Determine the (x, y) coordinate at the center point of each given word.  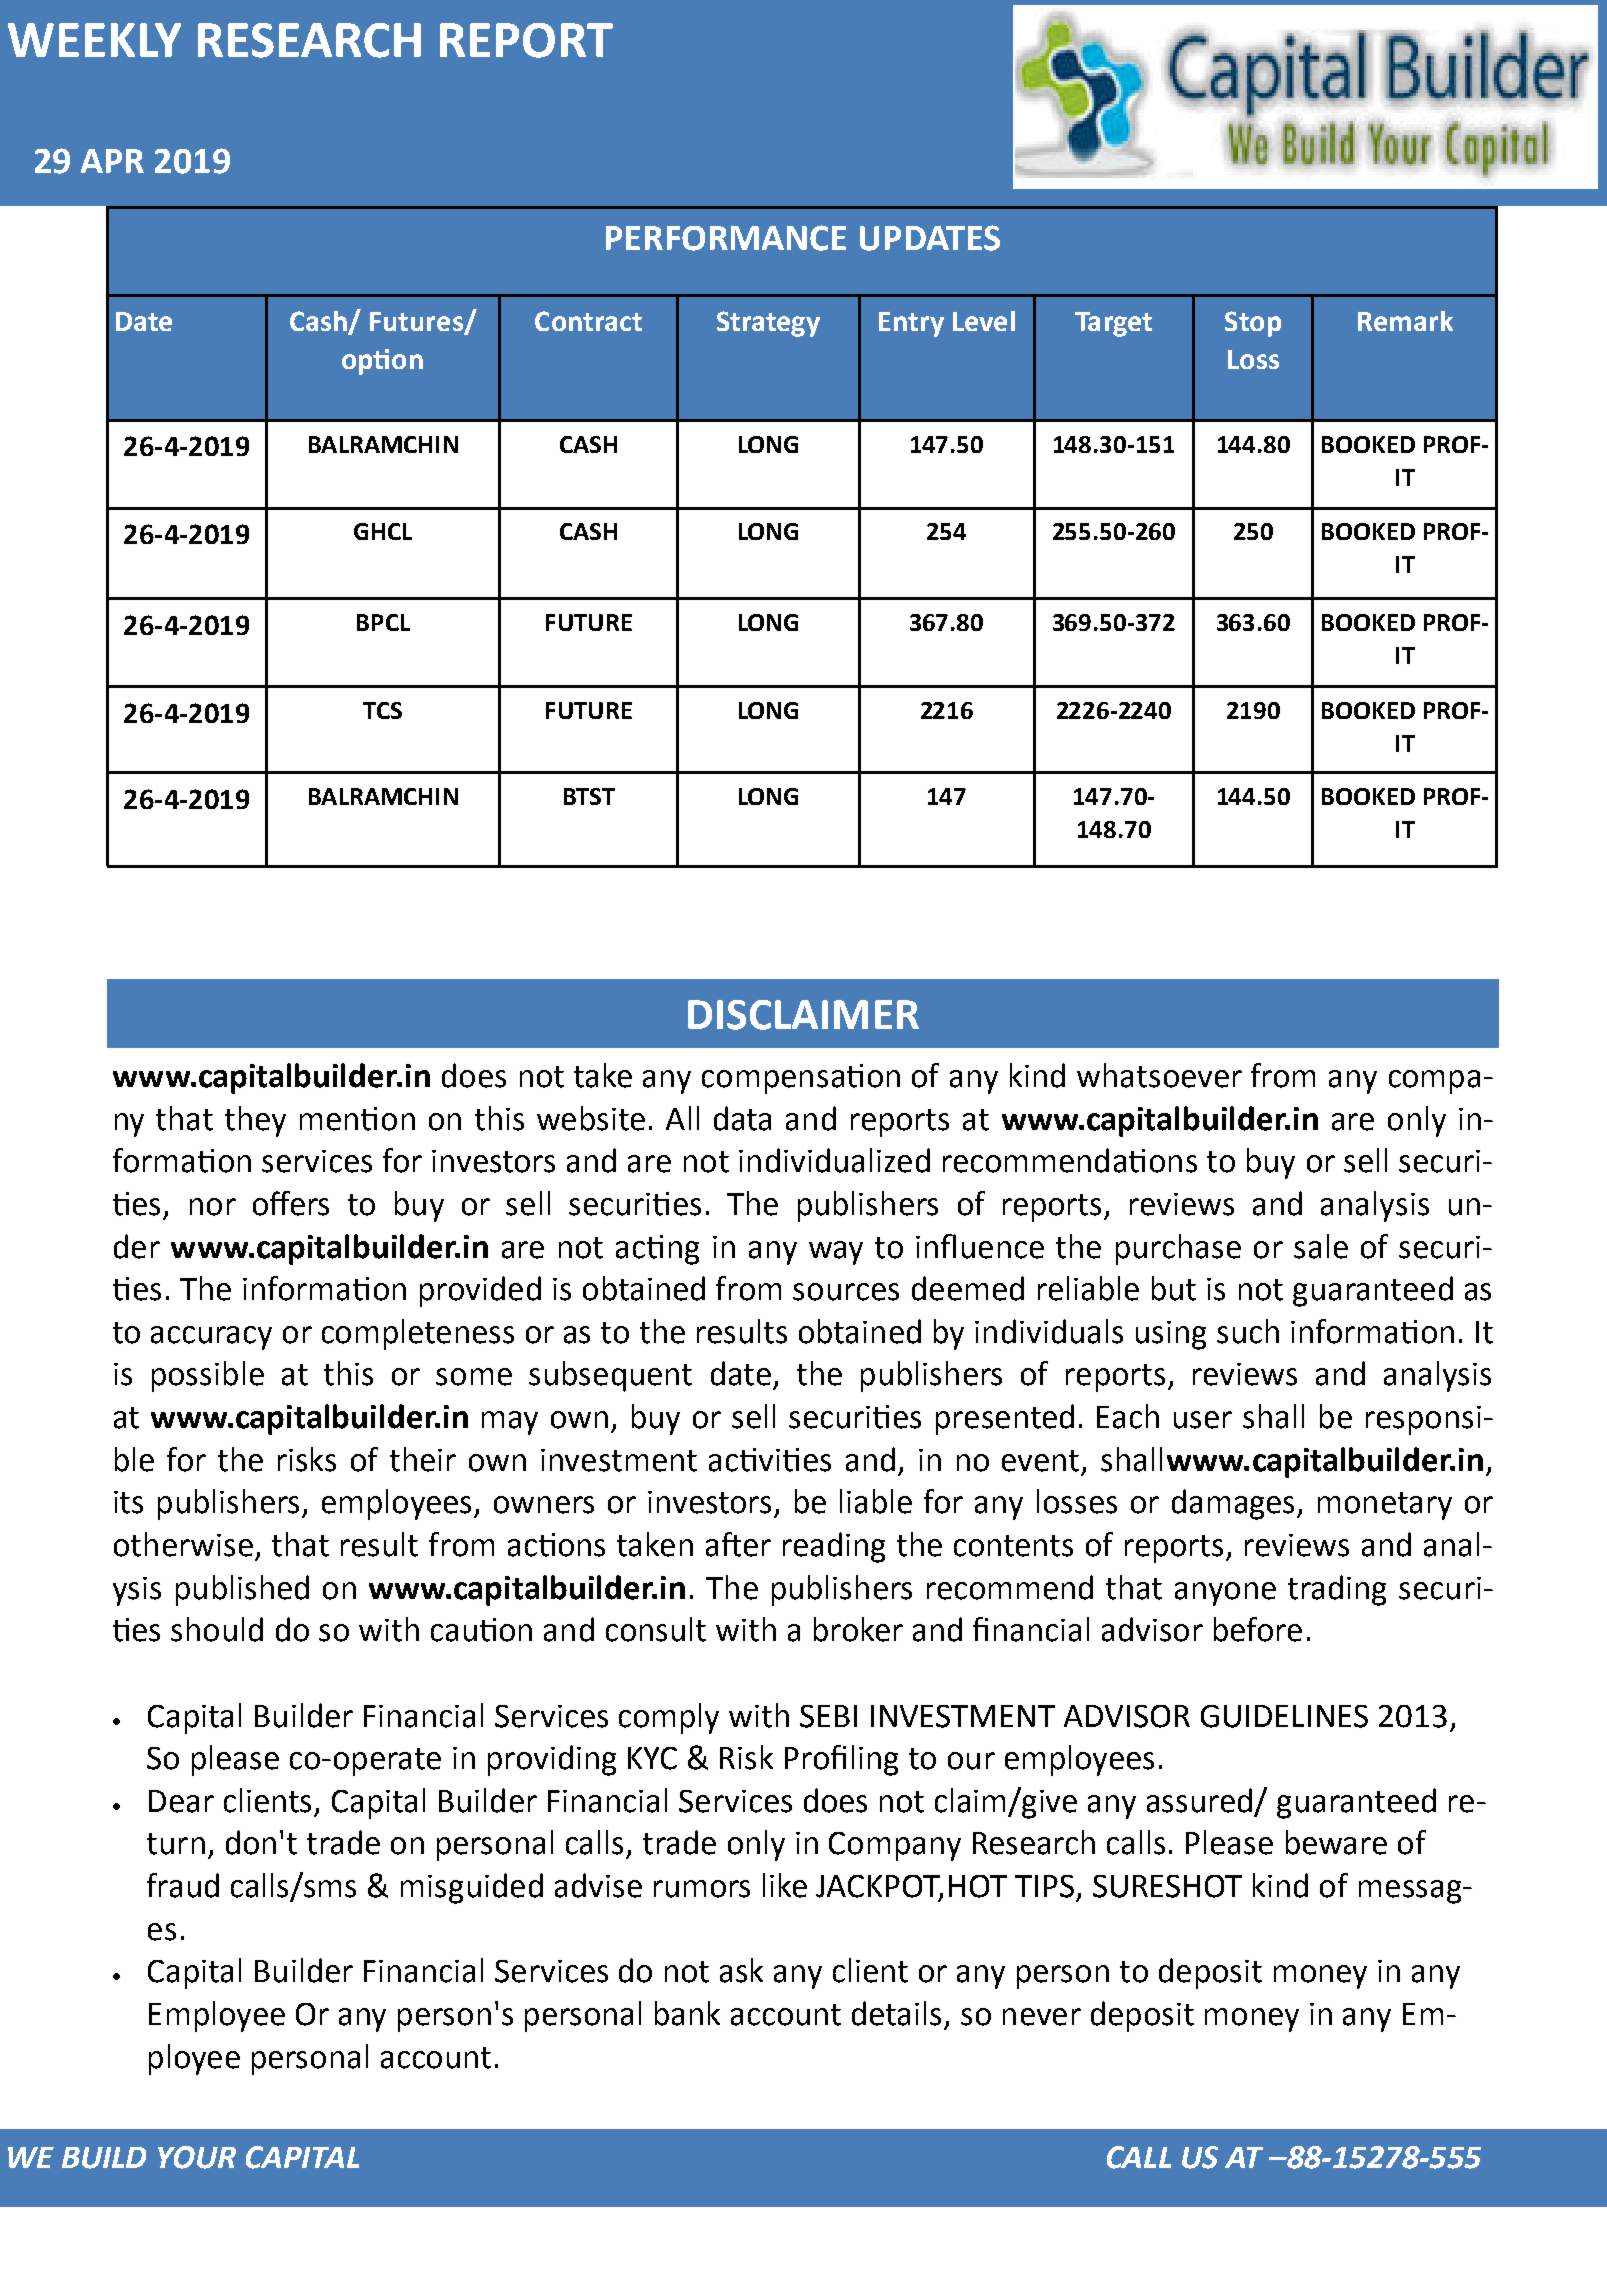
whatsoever (1159, 1075)
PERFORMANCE (726, 238)
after (738, 1544)
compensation (801, 1079)
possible (208, 1376)
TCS (382, 710)
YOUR (197, 2157)
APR (112, 161)
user (1203, 1420)
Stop (1253, 324)
